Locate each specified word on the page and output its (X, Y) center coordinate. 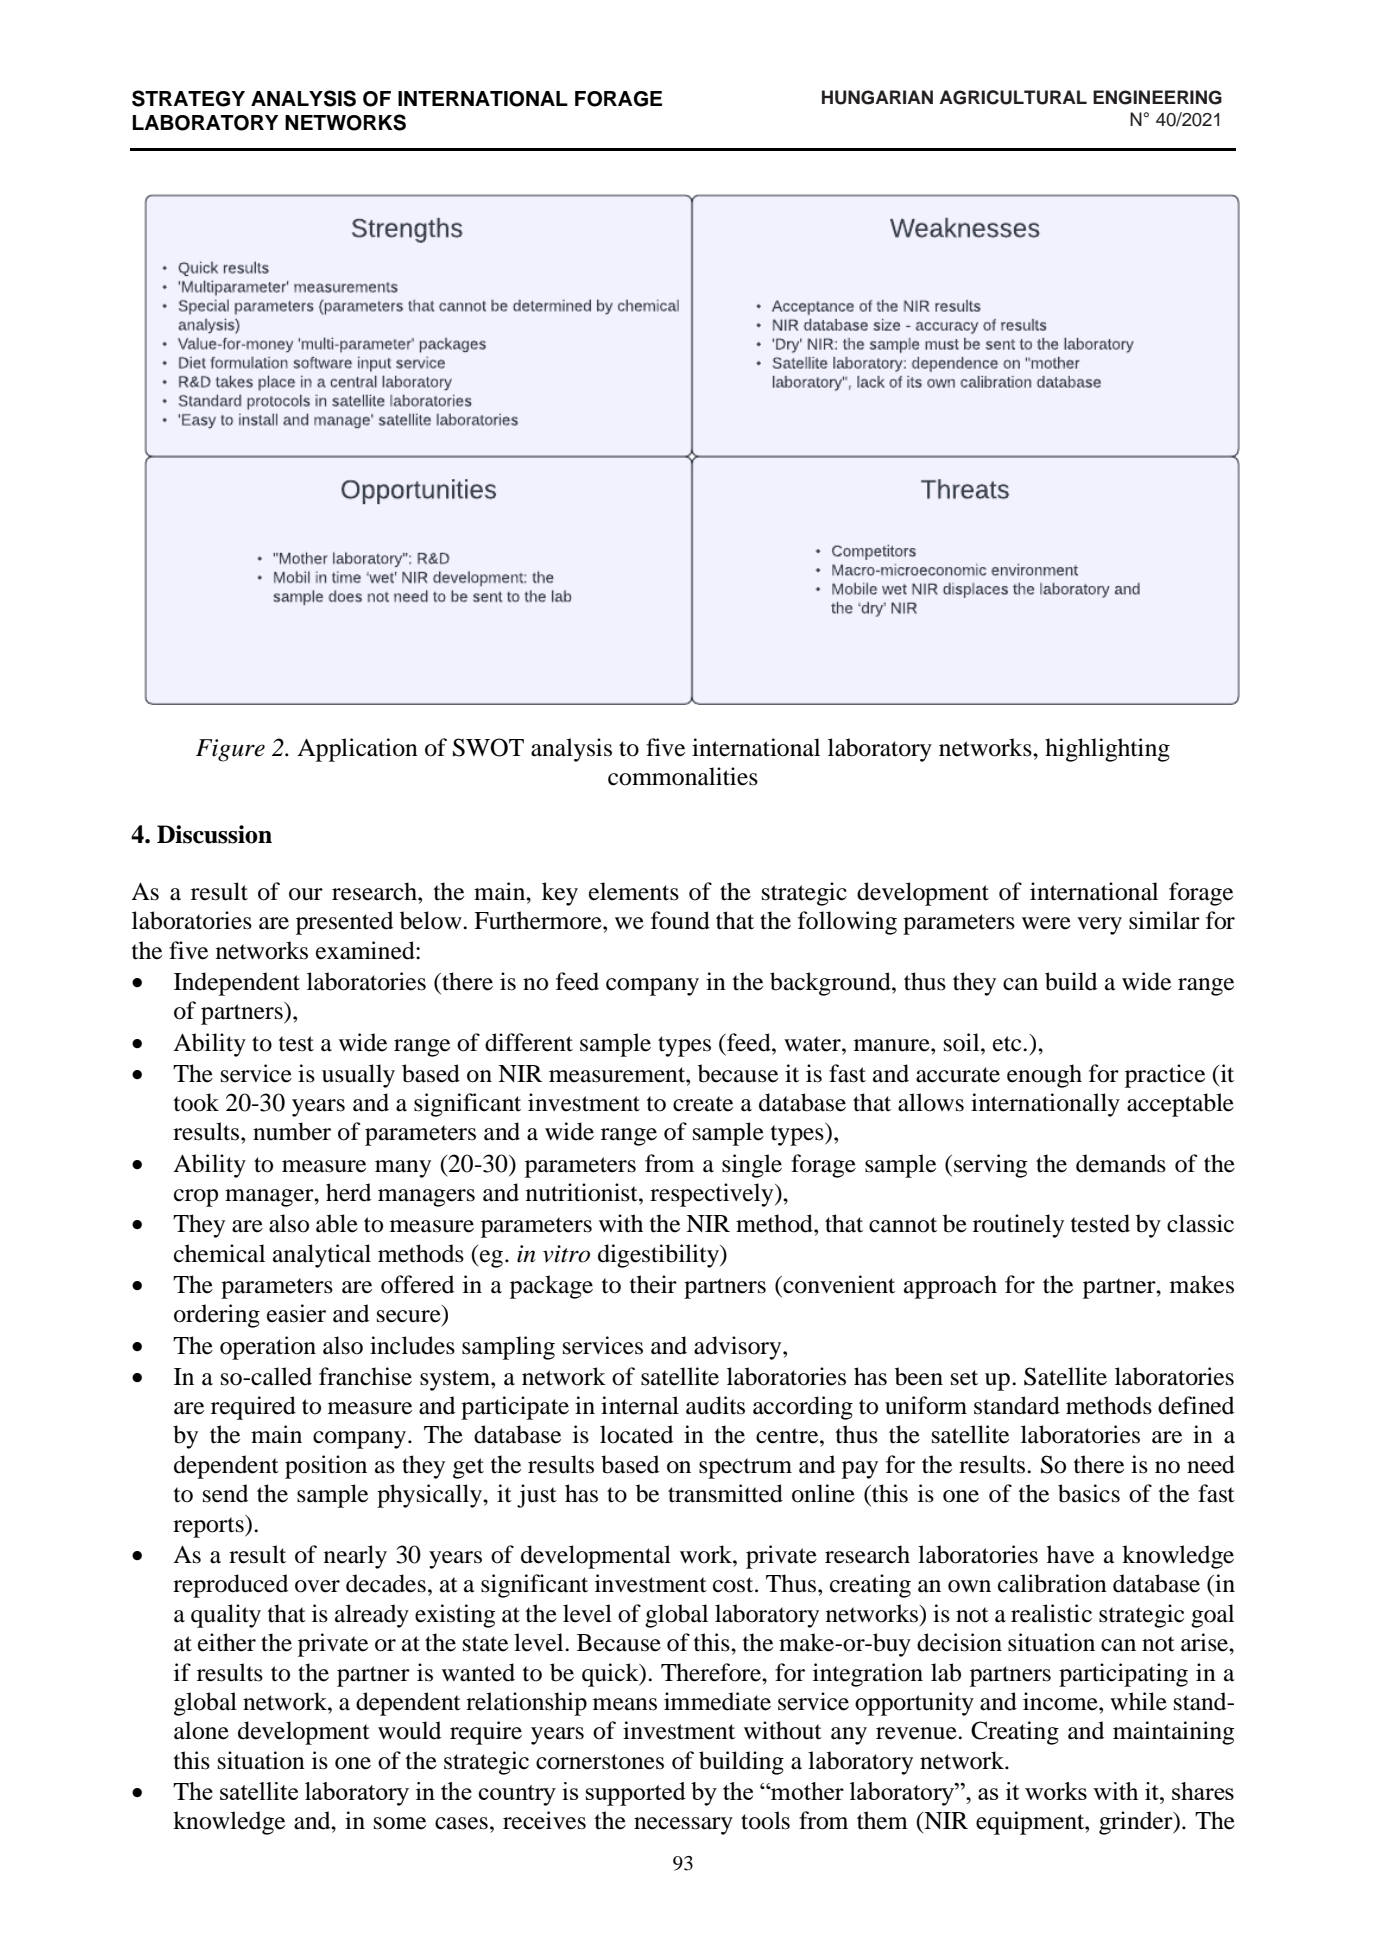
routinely (1018, 1226)
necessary (683, 1826)
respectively (713, 1195)
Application (357, 750)
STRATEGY (188, 98)
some (400, 1823)
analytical (322, 1256)
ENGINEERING (1157, 97)
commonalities (683, 776)
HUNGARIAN (877, 97)
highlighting (1107, 750)
